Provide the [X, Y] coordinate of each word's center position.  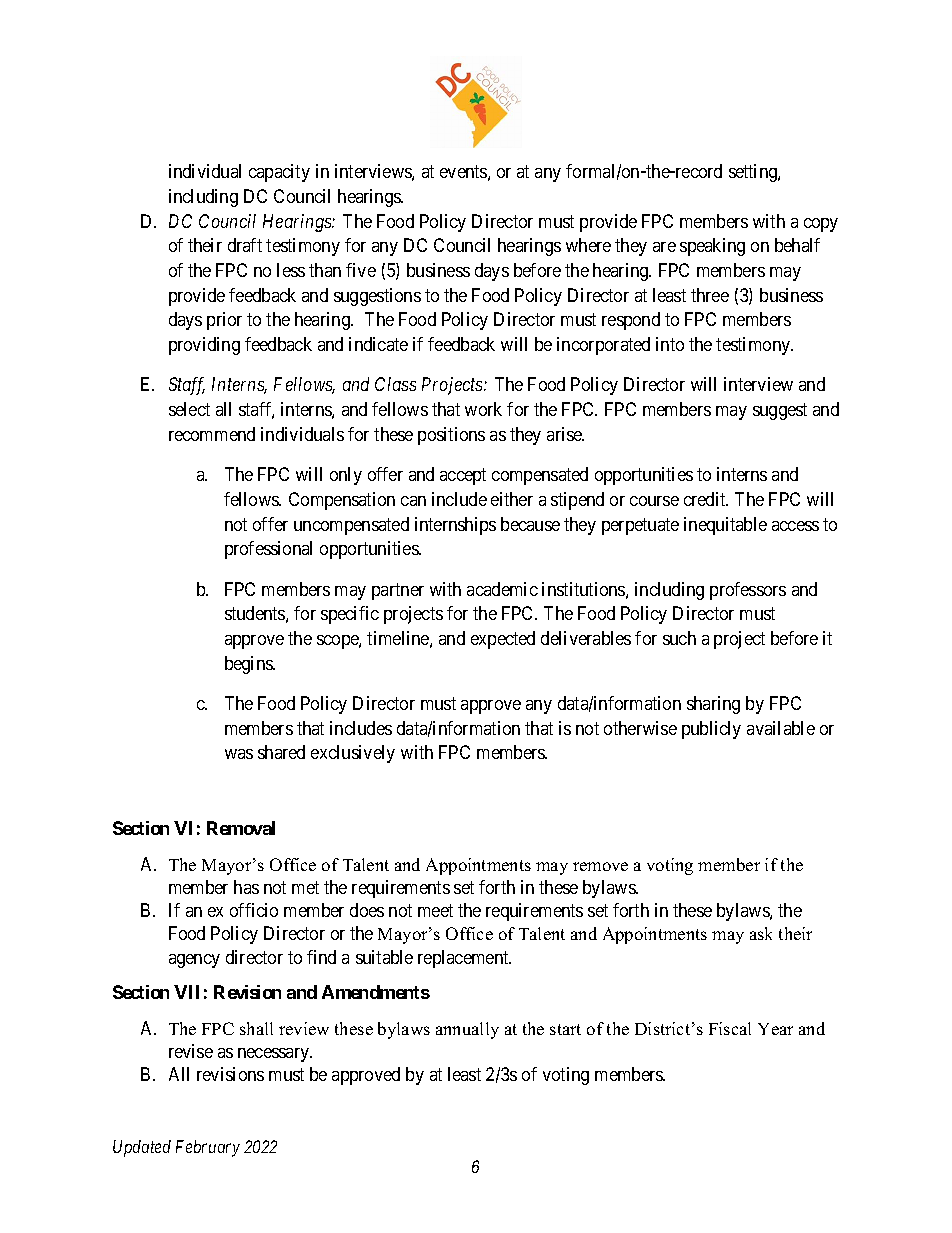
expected [503, 640]
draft [245, 245]
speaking [712, 247]
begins [249, 665]
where [588, 245]
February [208, 1148]
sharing [713, 705]
